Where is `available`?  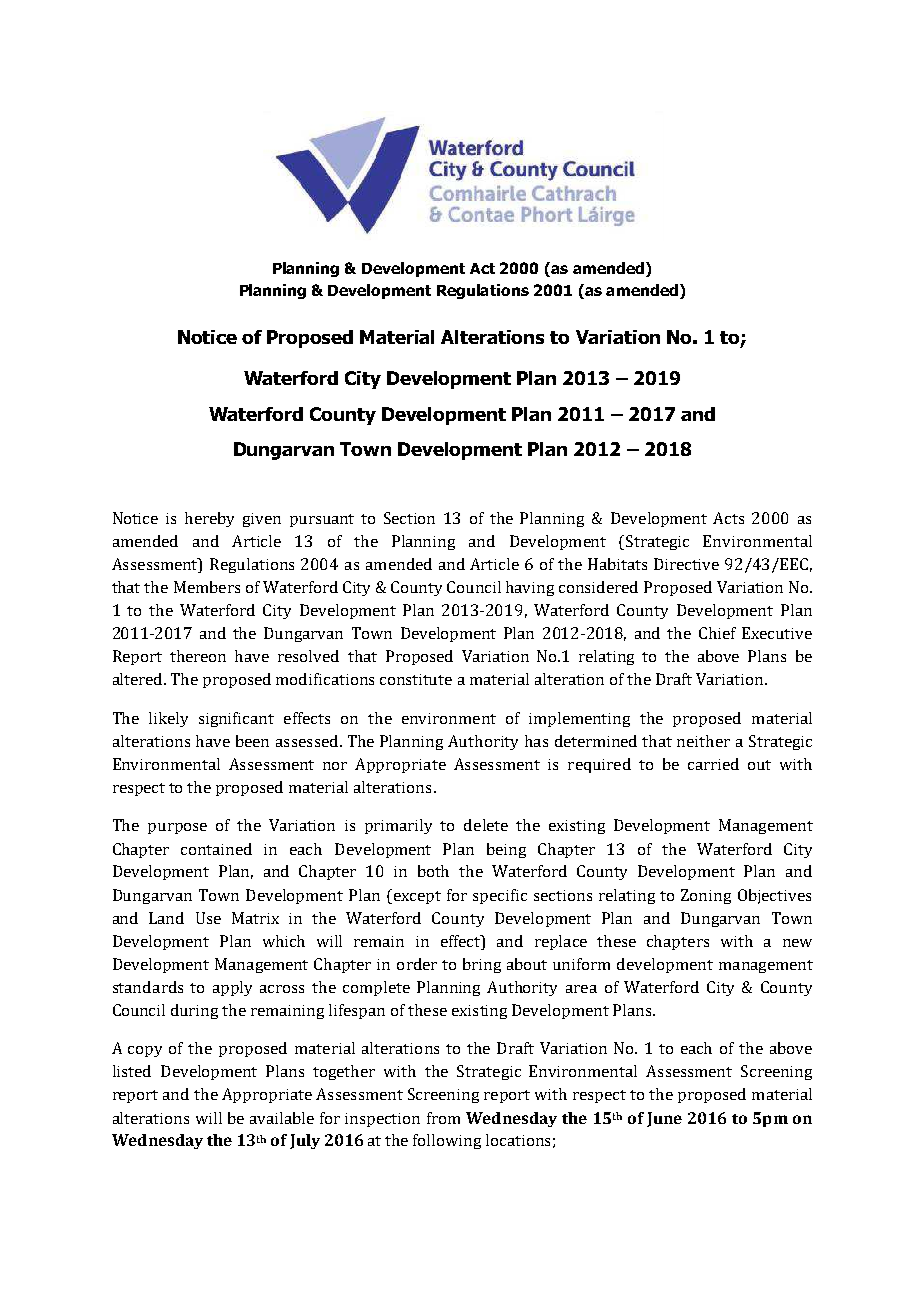
available is located at coordinates (282, 1118).
